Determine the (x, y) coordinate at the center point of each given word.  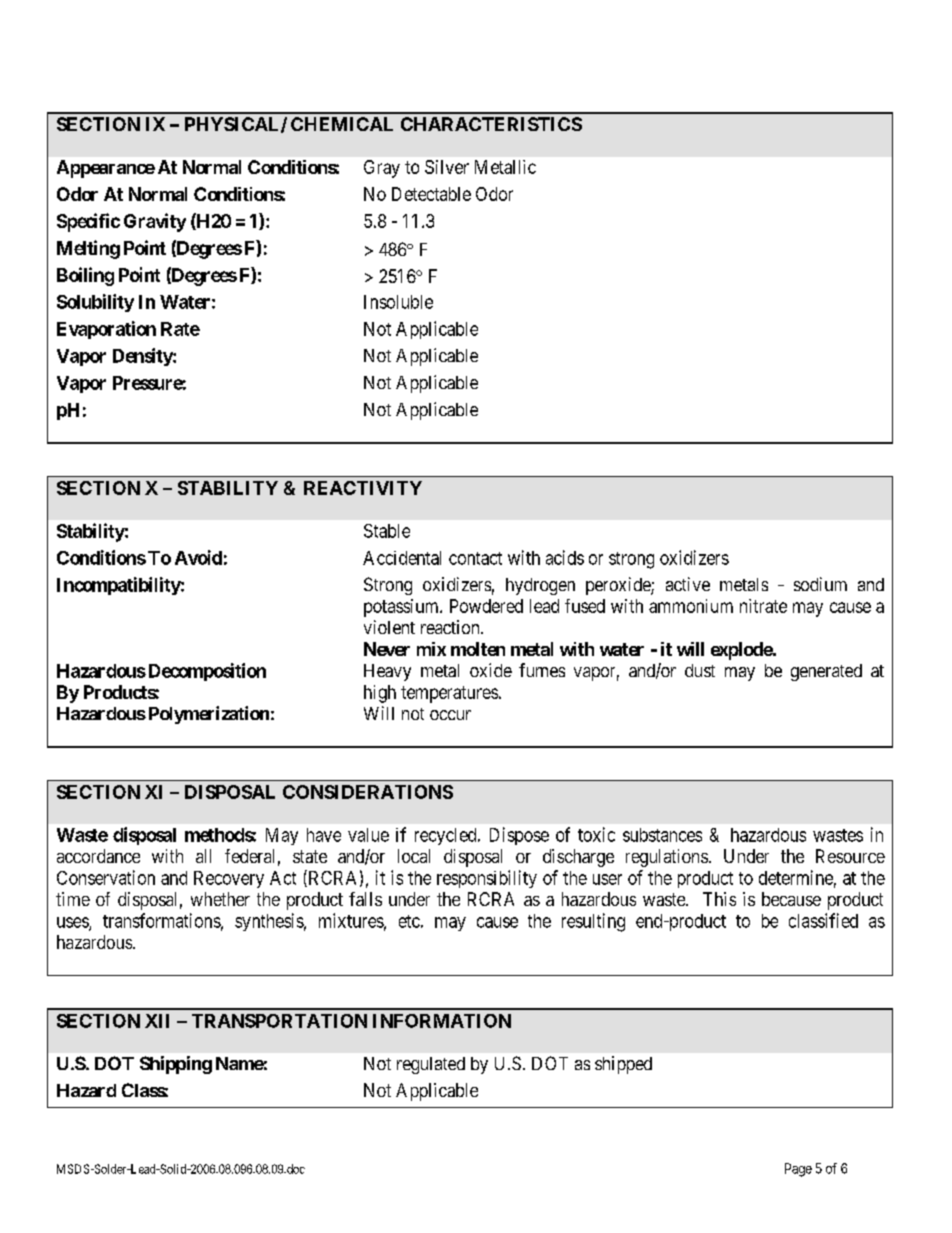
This (719, 899)
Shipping (176, 1065)
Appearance (106, 169)
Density (143, 357)
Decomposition (205, 672)
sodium (820, 584)
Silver (447, 167)
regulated (431, 1065)
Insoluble (398, 302)
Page (798, 1170)
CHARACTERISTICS (491, 124)
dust (700, 670)
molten (478, 649)
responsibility (487, 879)
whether (220, 899)
